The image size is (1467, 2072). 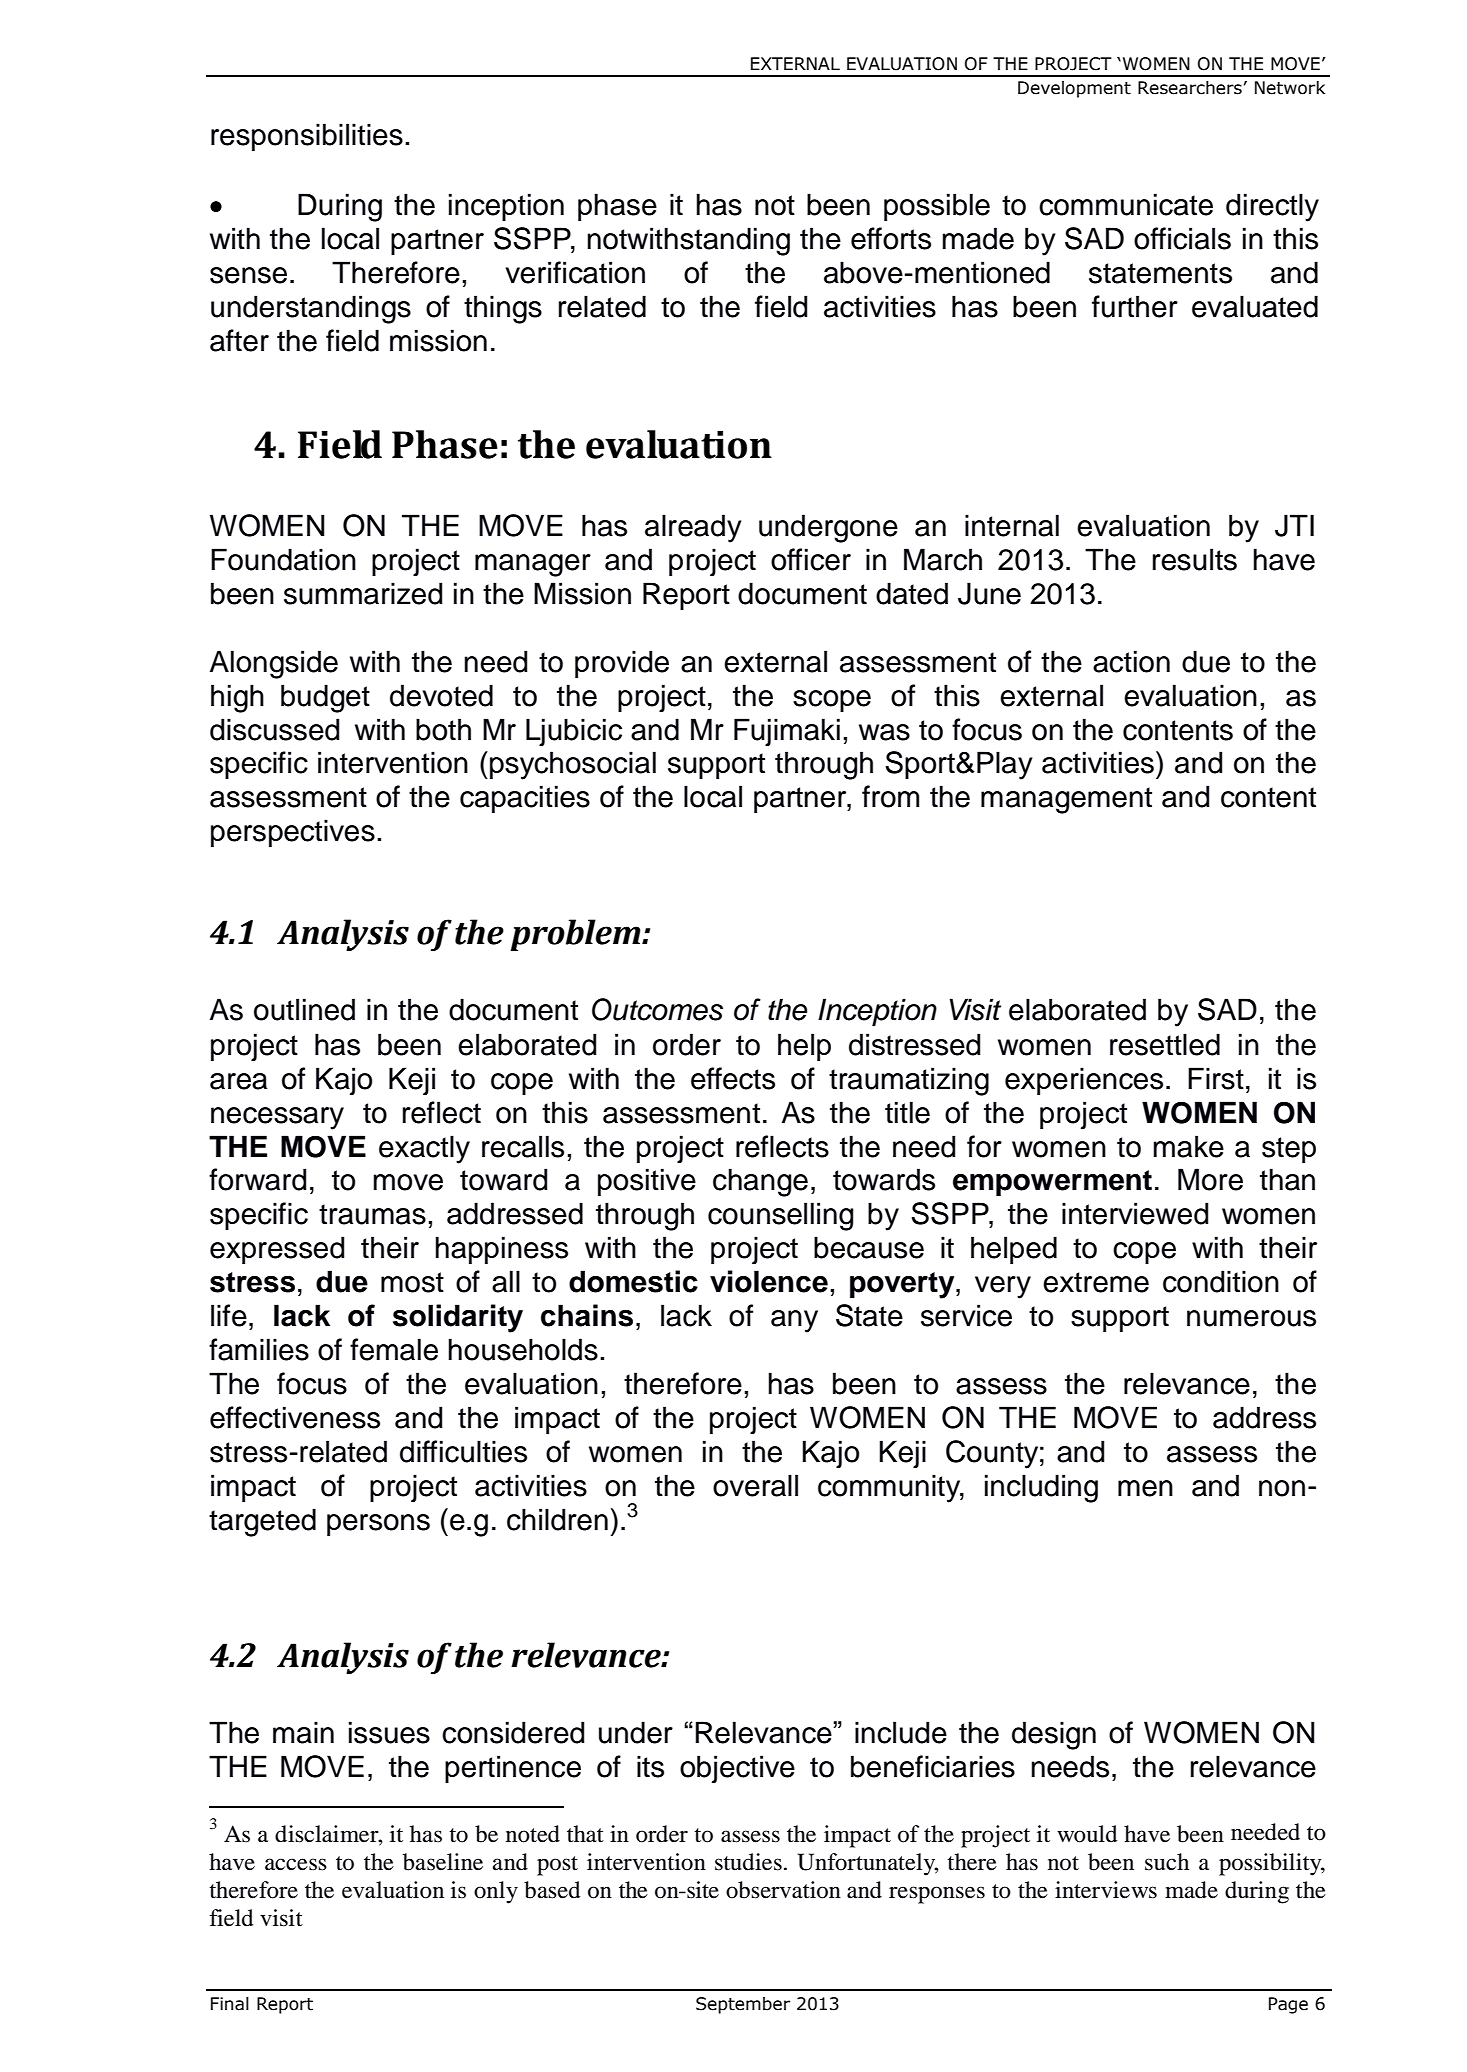 I want to click on interviews, so click(x=1106, y=1890).
